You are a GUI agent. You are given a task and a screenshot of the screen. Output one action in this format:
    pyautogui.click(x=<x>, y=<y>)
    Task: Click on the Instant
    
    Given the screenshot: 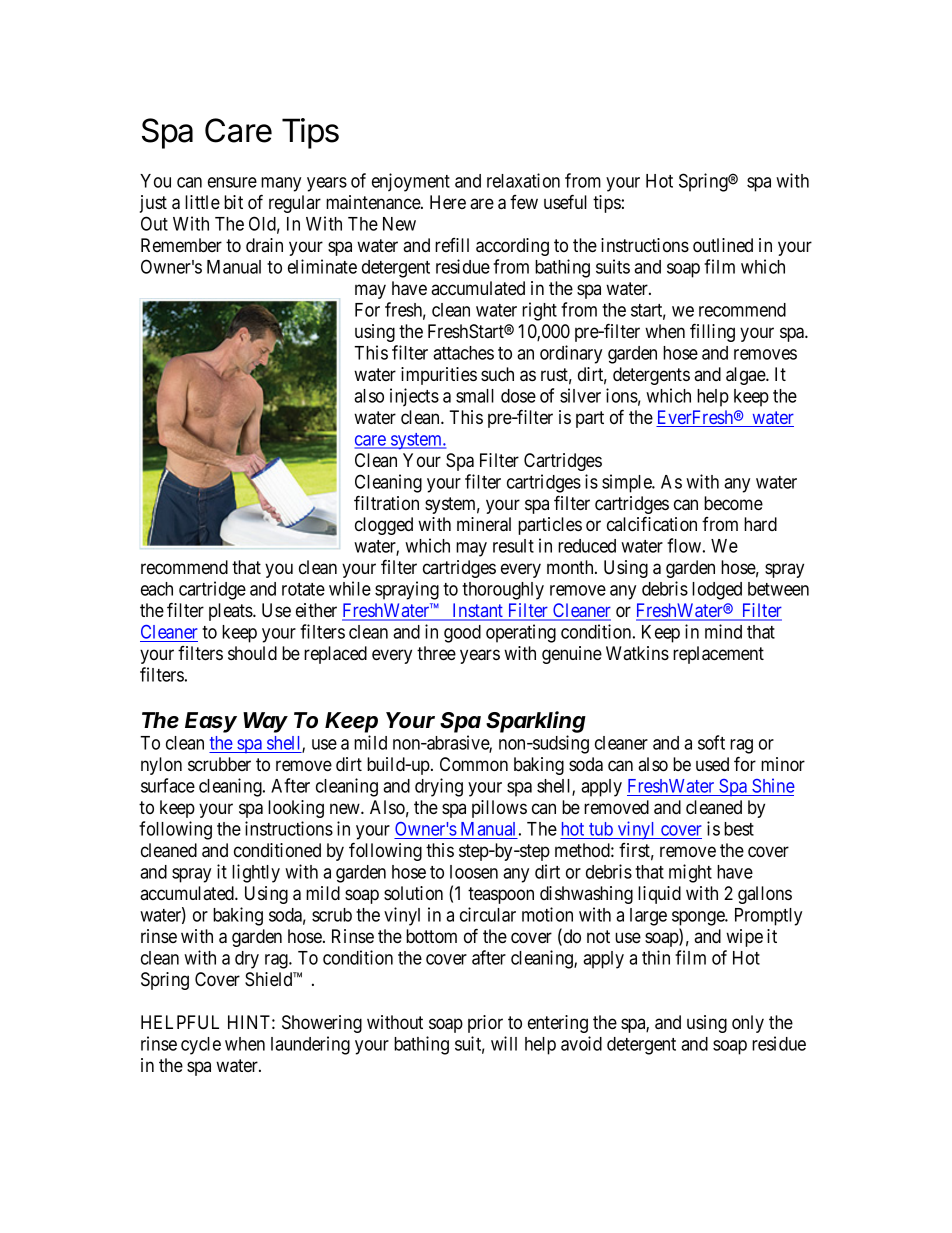 What is the action you would take?
    pyautogui.click(x=478, y=611)
